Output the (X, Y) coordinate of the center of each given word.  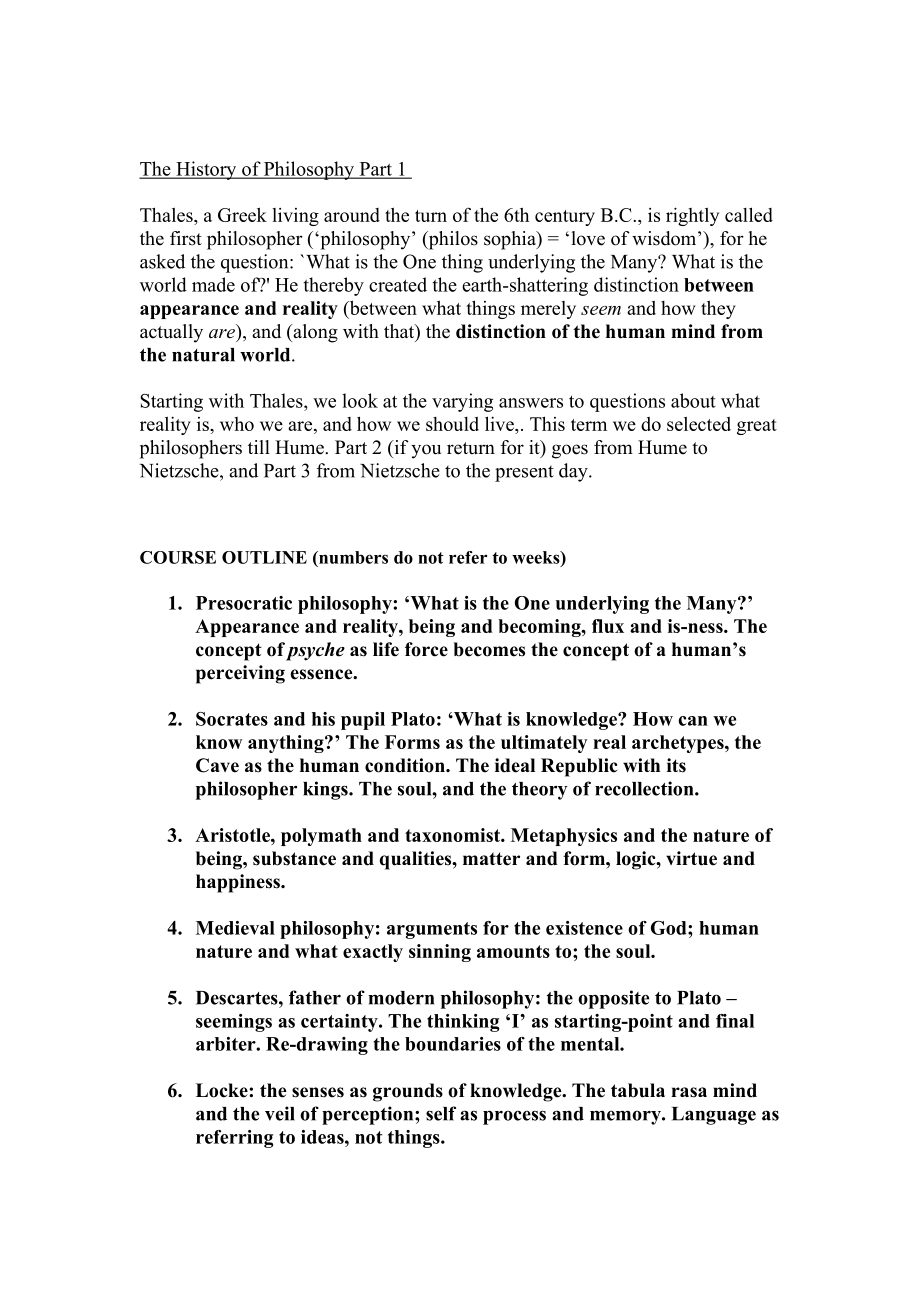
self (441, 1113)
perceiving (240, 674)
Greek (242, 214)
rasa (689, 1092)
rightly (692, 216)
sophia (511, 240)
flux (608, 626)
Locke (223, 1090)
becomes (489, 649)
